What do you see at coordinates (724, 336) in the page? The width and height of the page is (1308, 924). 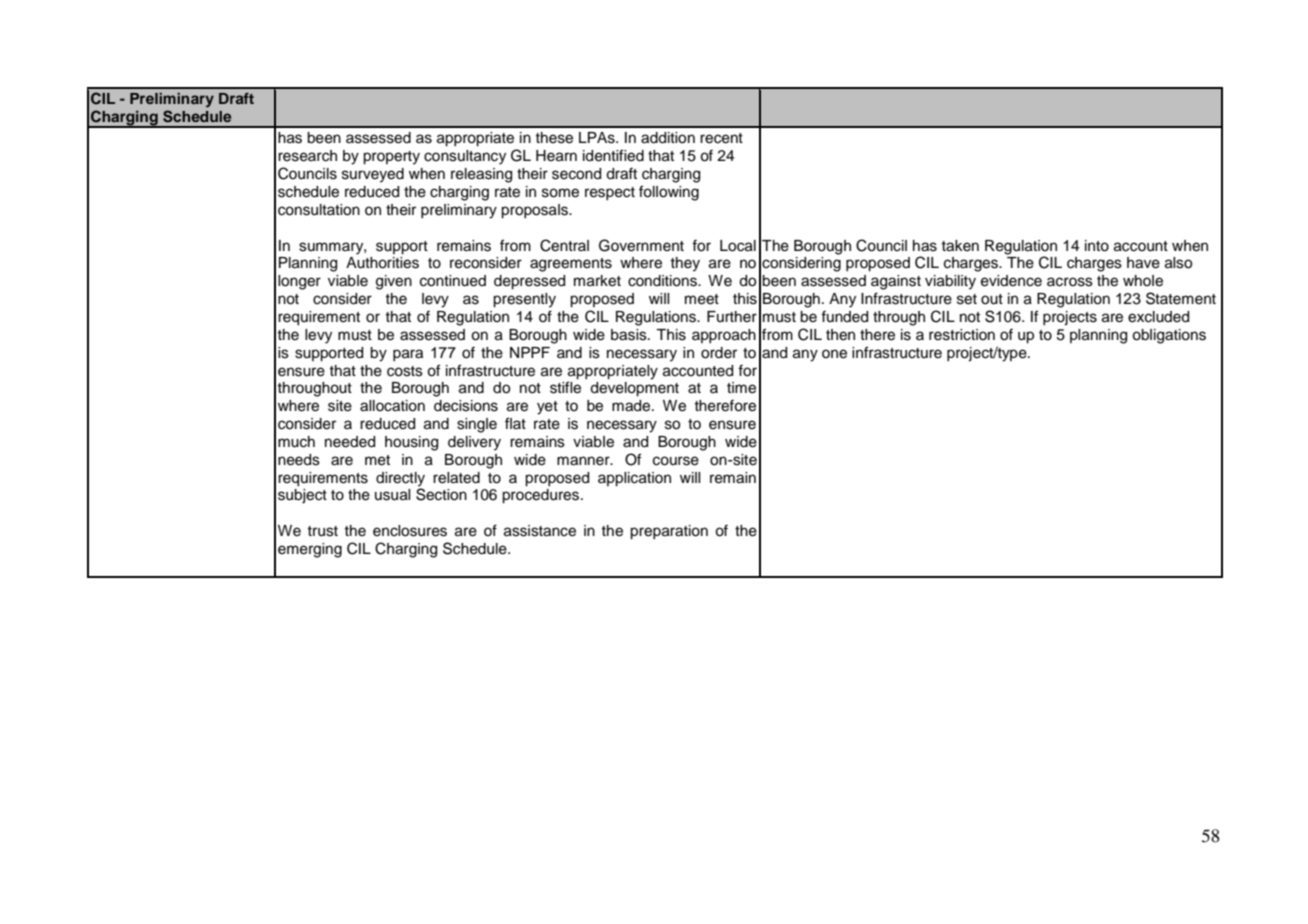 I see `approach` at bounding box center [724, 336].
